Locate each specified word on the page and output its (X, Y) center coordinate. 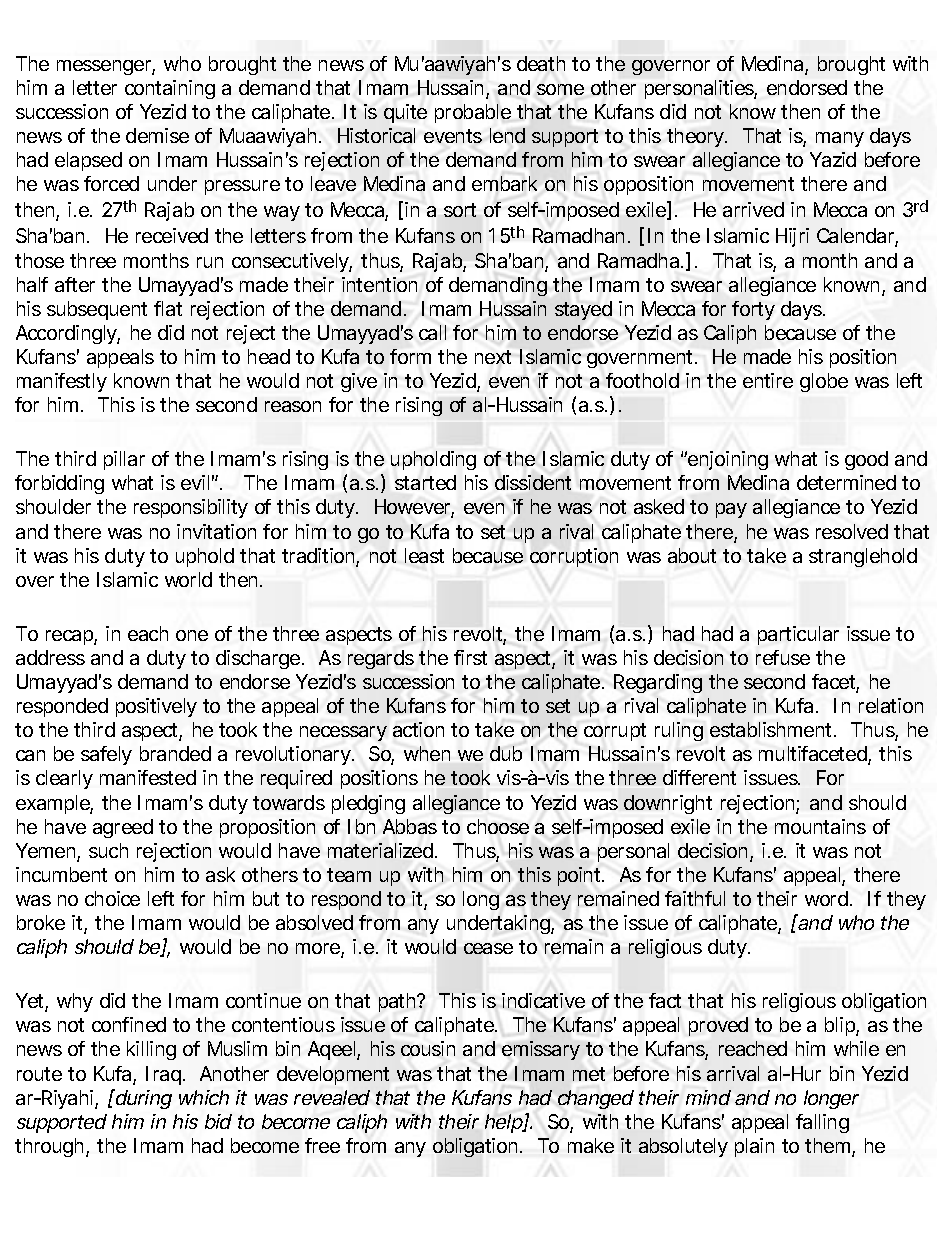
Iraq (163, 1075)
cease (488, 948)
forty (753, 310)
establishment (773, 729)
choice (112, 898)
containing (170, 89)
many (840, 139)
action (418, 729)
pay (731, 510)
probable (473, 113)
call (432, 332)
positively (156, 707)
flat (168, 308)
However (414, 508)
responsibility (191, 508)
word (826, 898)
